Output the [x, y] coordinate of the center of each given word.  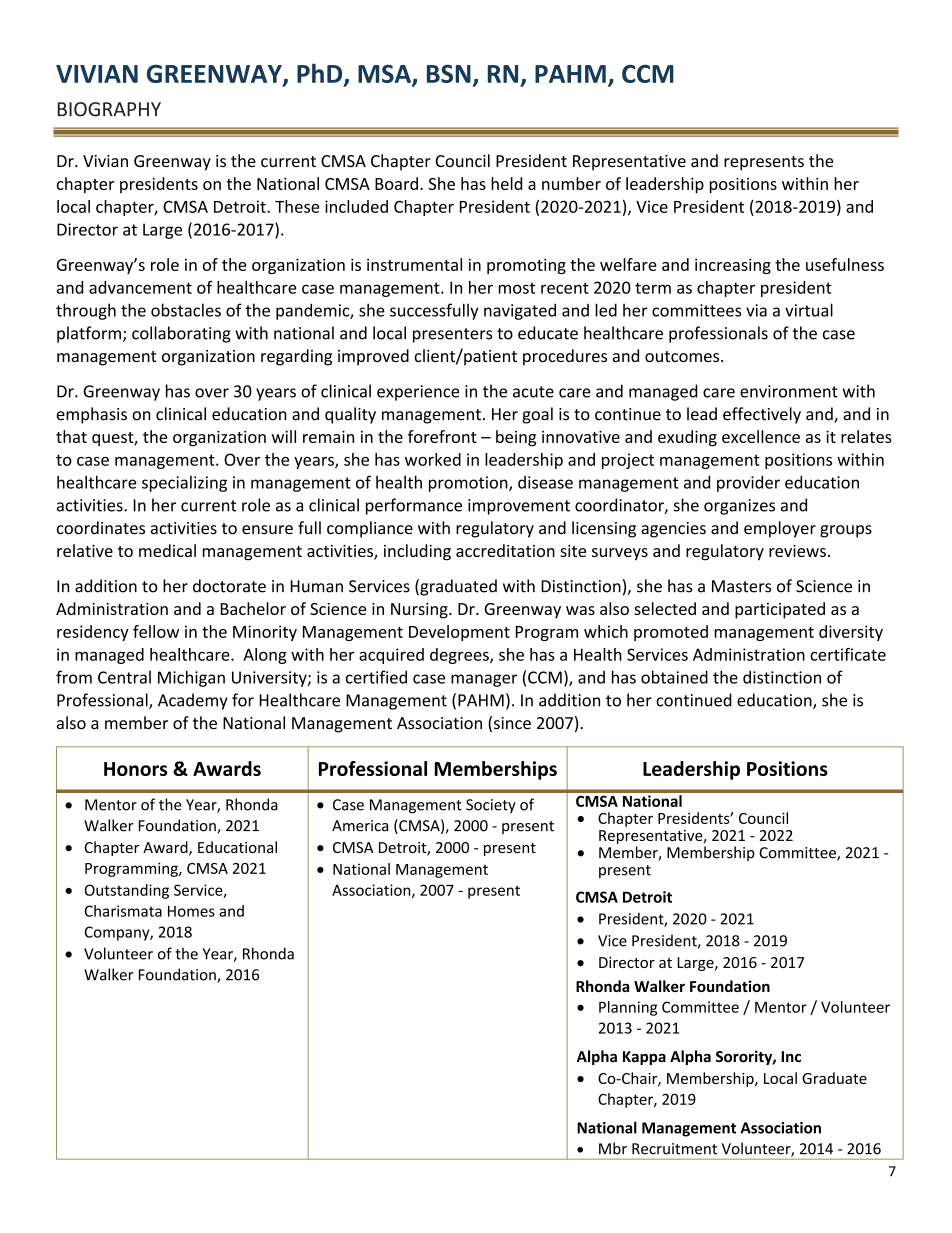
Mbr [613, 1148]
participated [780, 610]
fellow [156, 631]
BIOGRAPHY [109, 109]
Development [459, 633]
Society [491, 806]
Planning [628, 1008]
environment [789, 391]
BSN [449, 73]
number [571, 183]
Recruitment [674, 1149]
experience [418, 393]
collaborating [181, 334]
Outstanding [127, 891]
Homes [191, 911]
